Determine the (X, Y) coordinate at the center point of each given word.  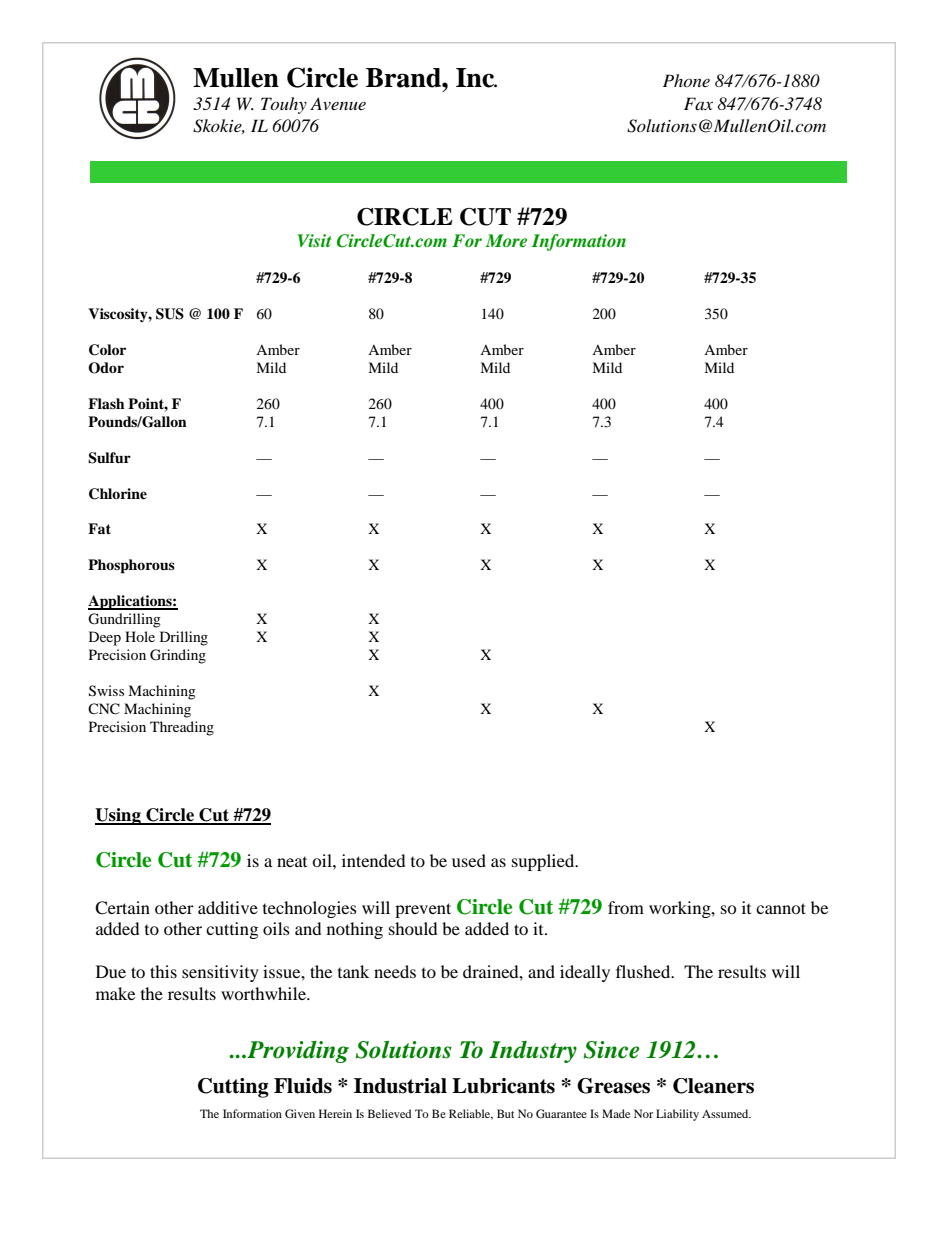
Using (119, 816)
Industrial (400, 1086)
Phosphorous (131, 566)
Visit (314, 240)
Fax (698, 103)
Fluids (303, 1086)
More (506, 240)
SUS (170, 314)
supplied (544, 862)
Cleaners (713, 1086)
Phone (686, 80)
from (626, 907)
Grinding (178, 656)
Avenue (338, 103)
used (469, 860)
